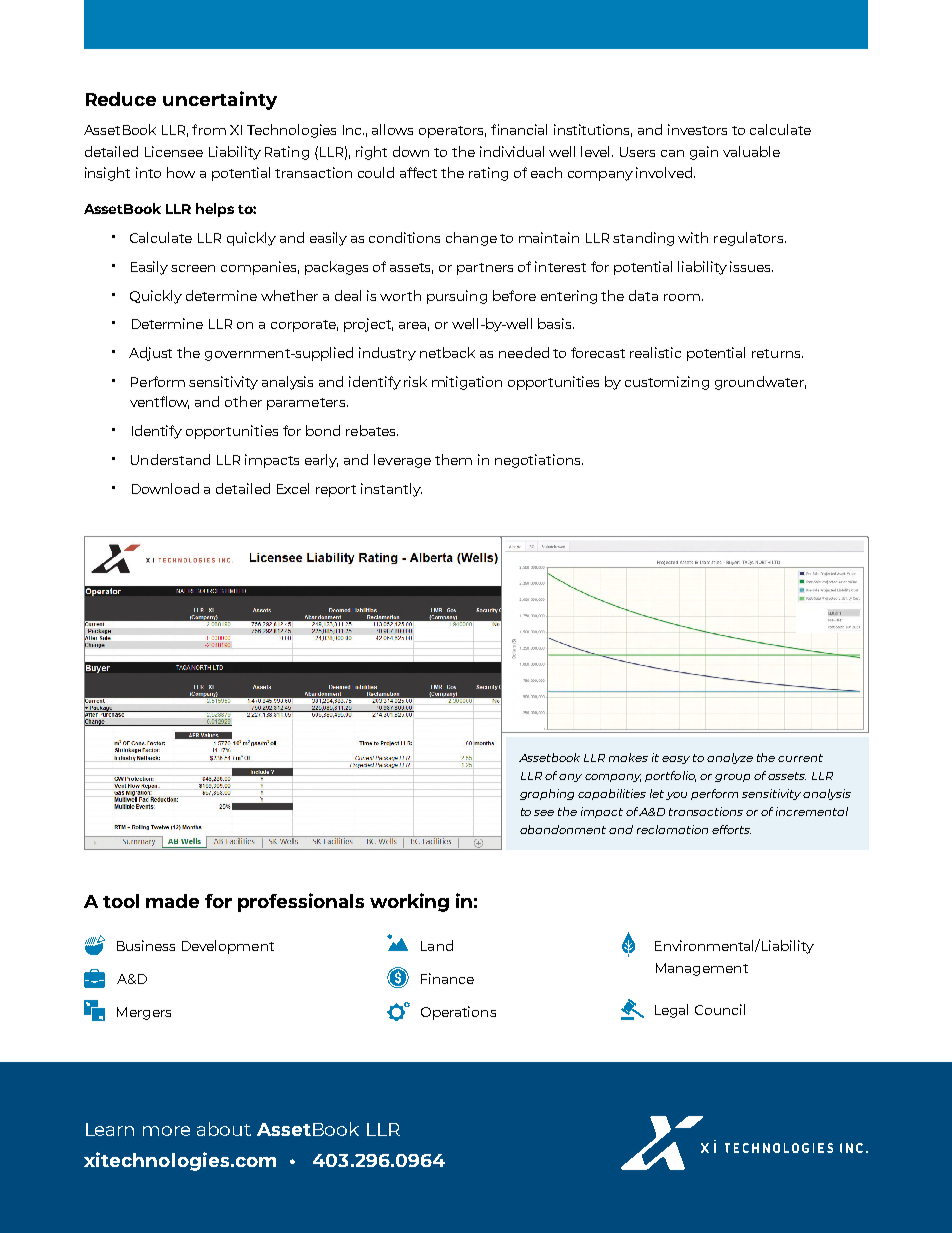  What do you see at coordinates (519, 129) in the document?
I see `financial` at bounding box center [519, 129].
